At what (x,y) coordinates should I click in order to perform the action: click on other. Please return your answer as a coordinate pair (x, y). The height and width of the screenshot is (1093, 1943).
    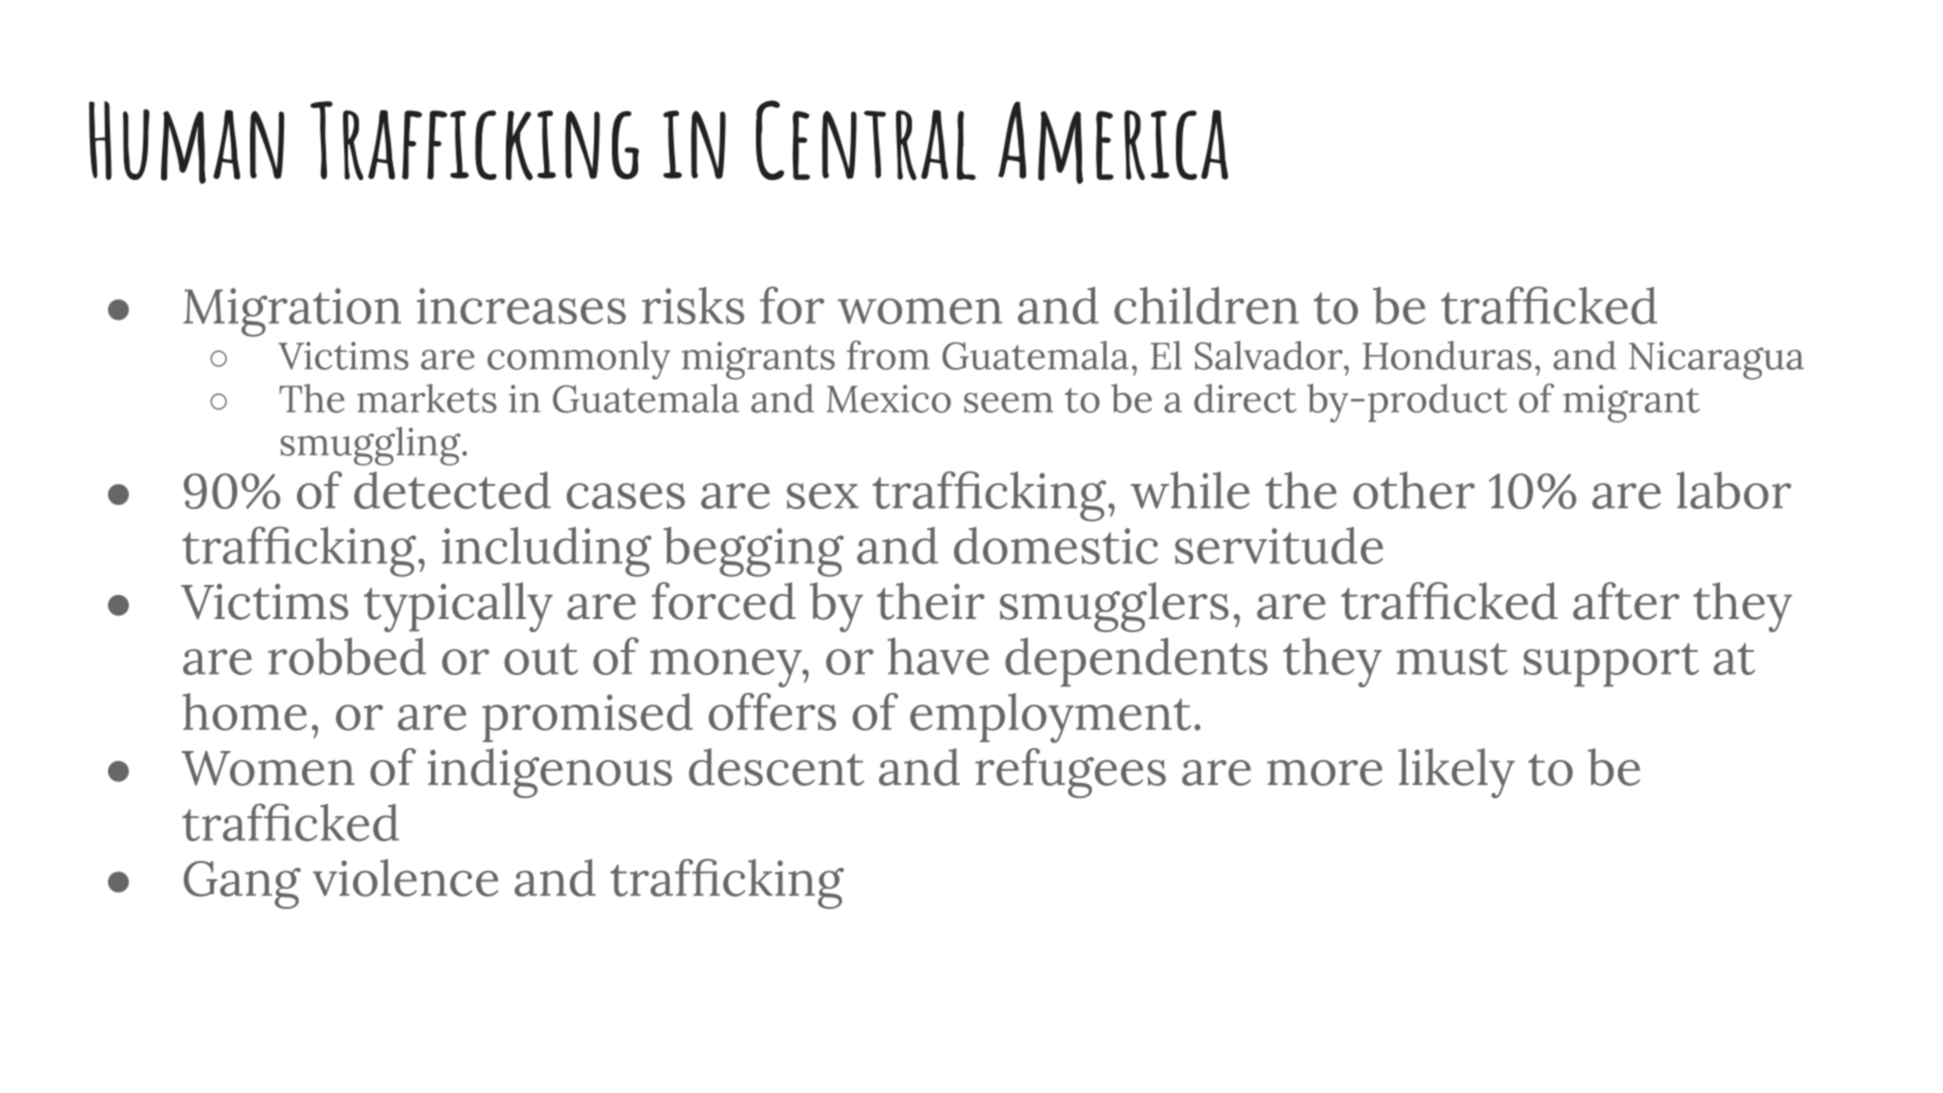
    Looking at the image, I should click on (1414, 490).
